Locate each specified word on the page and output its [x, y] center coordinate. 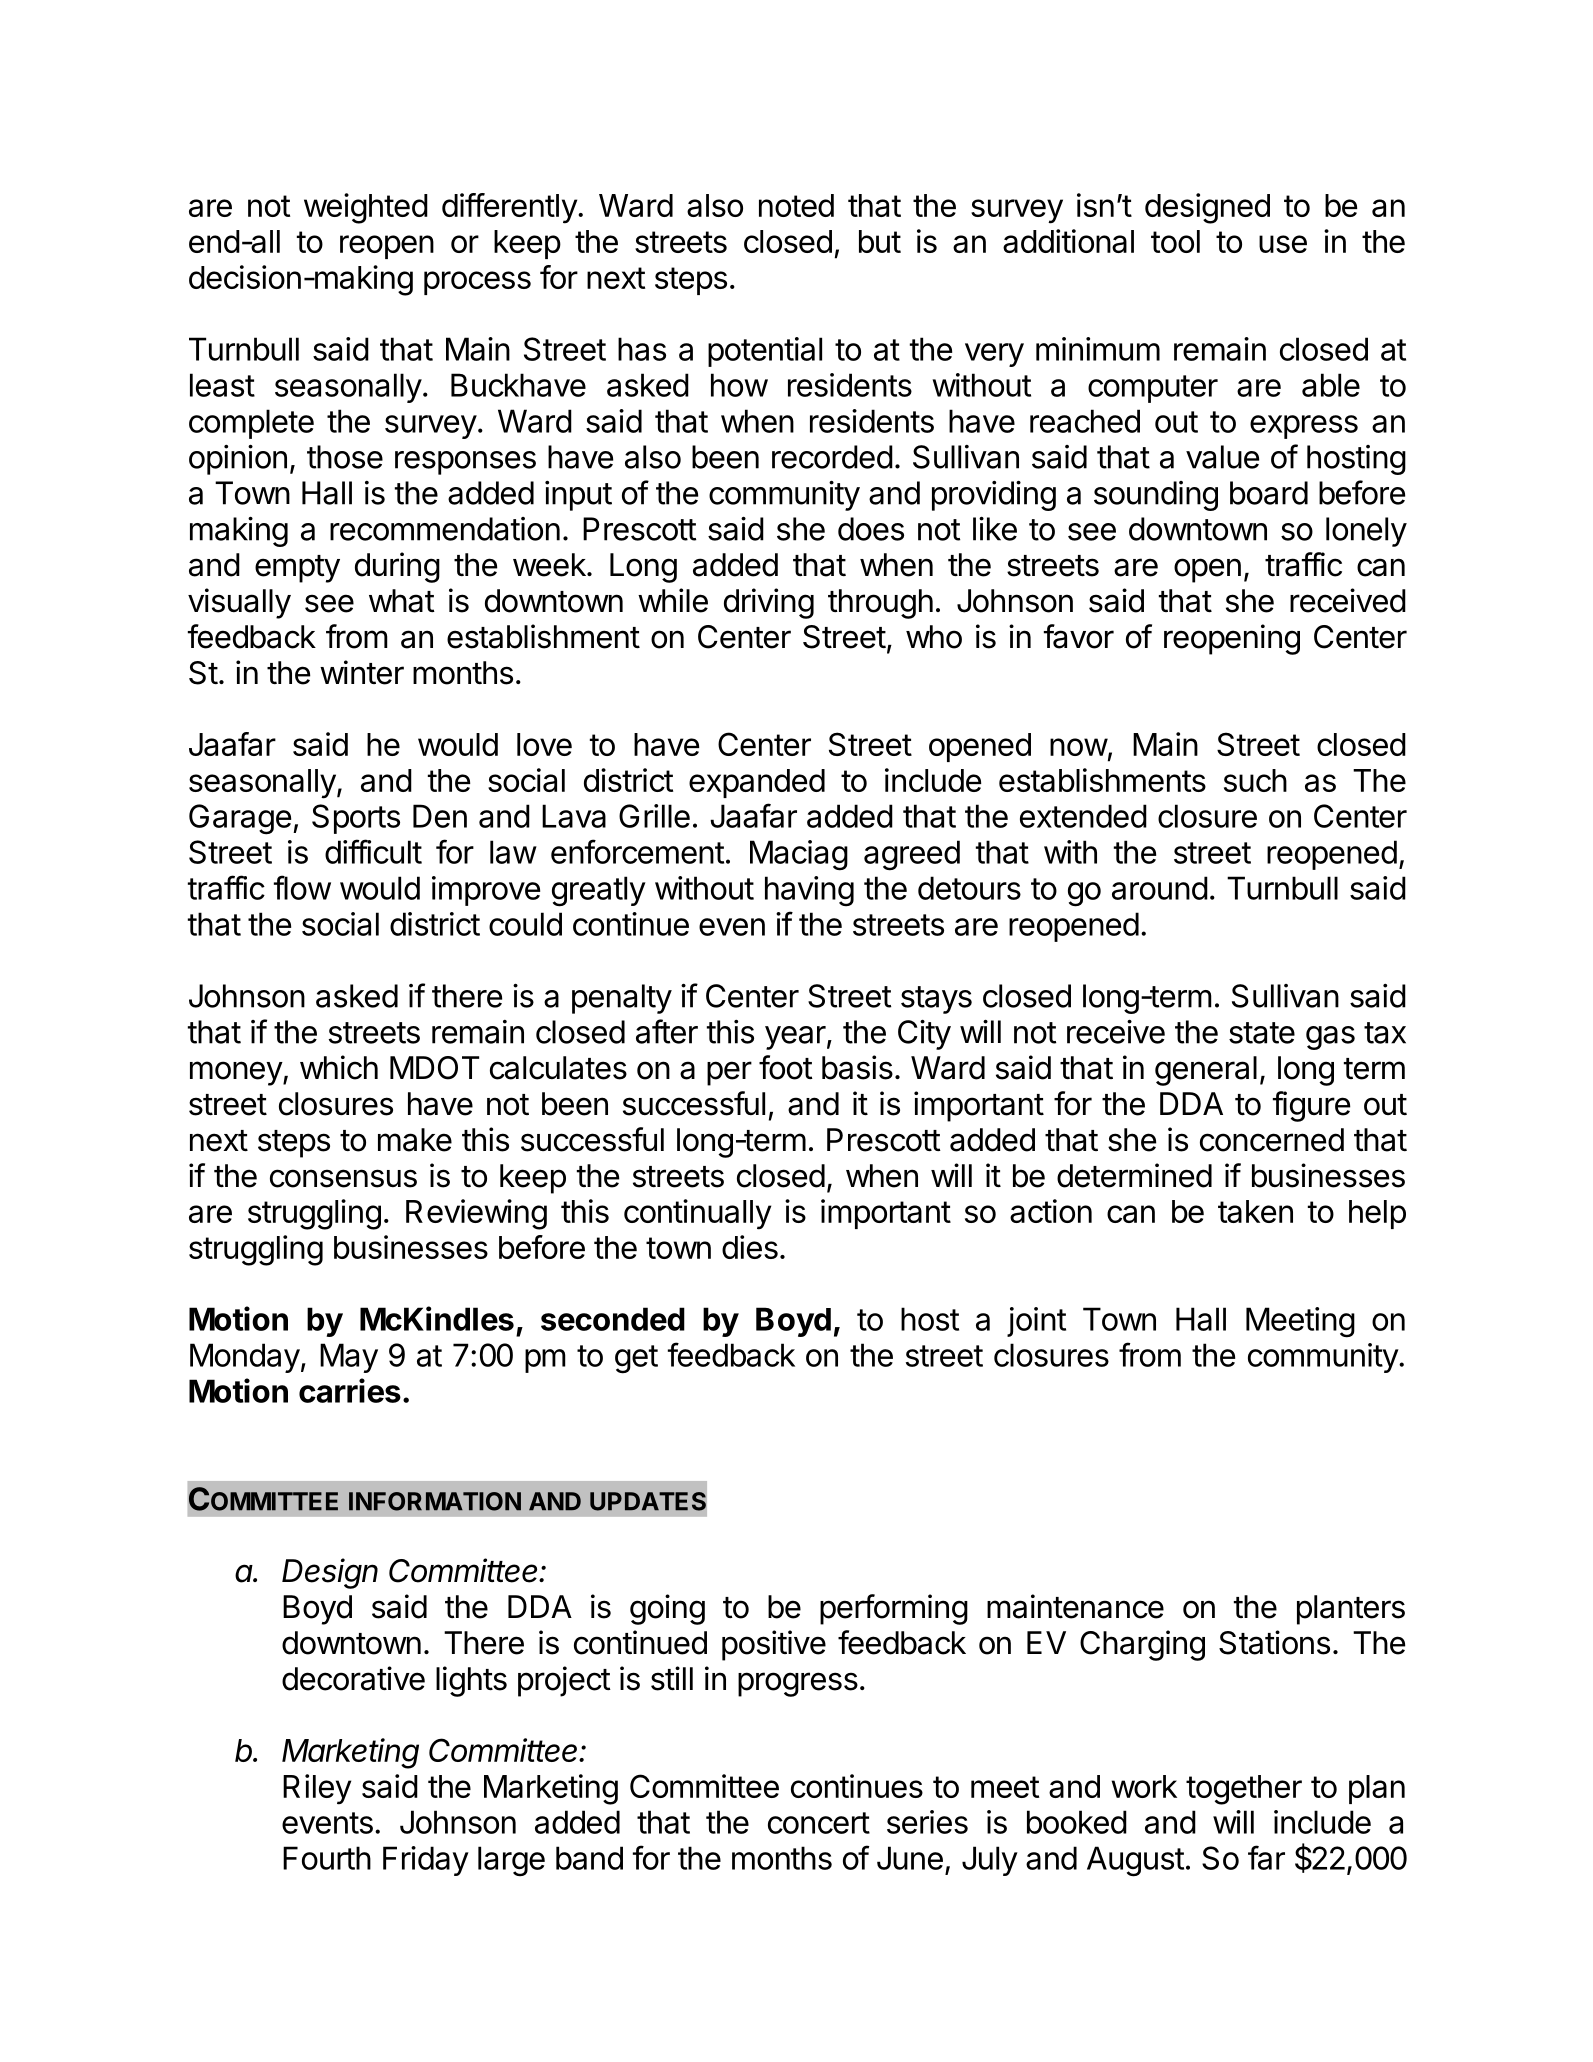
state [1262, 1033]
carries [350, 1390]
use [1283, 244]
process [477, 283]
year [795, 1038]
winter [362, 672]
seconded [613, 1319]
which [339, 1067]
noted [796, 205]
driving [769, 603]
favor [1079, 636]
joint [1036, 1322]
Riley [317, 1789]
